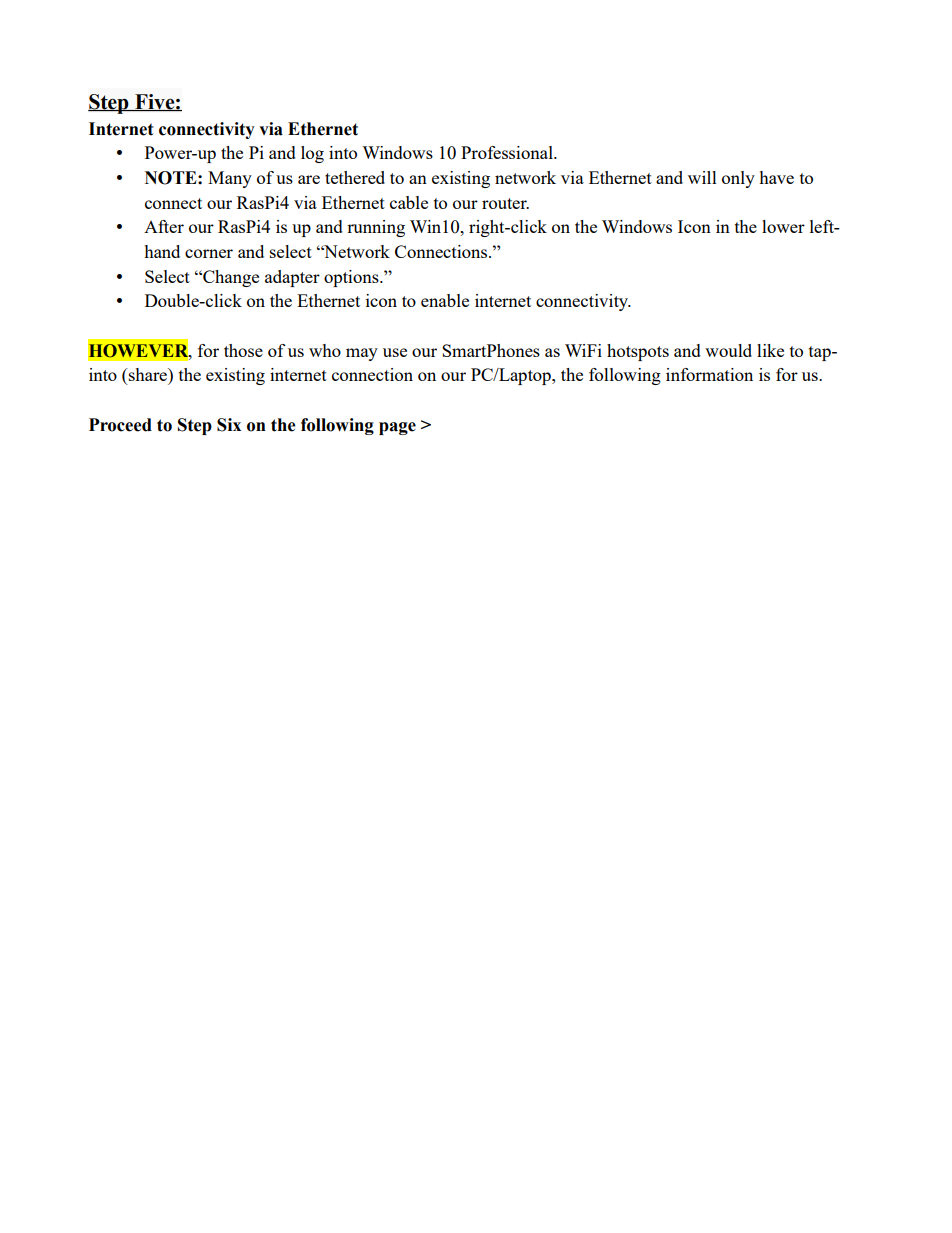 The image size is (952, 1233). Describe the element at coordinates (702, 177) in the image. I see `will` at that location.
